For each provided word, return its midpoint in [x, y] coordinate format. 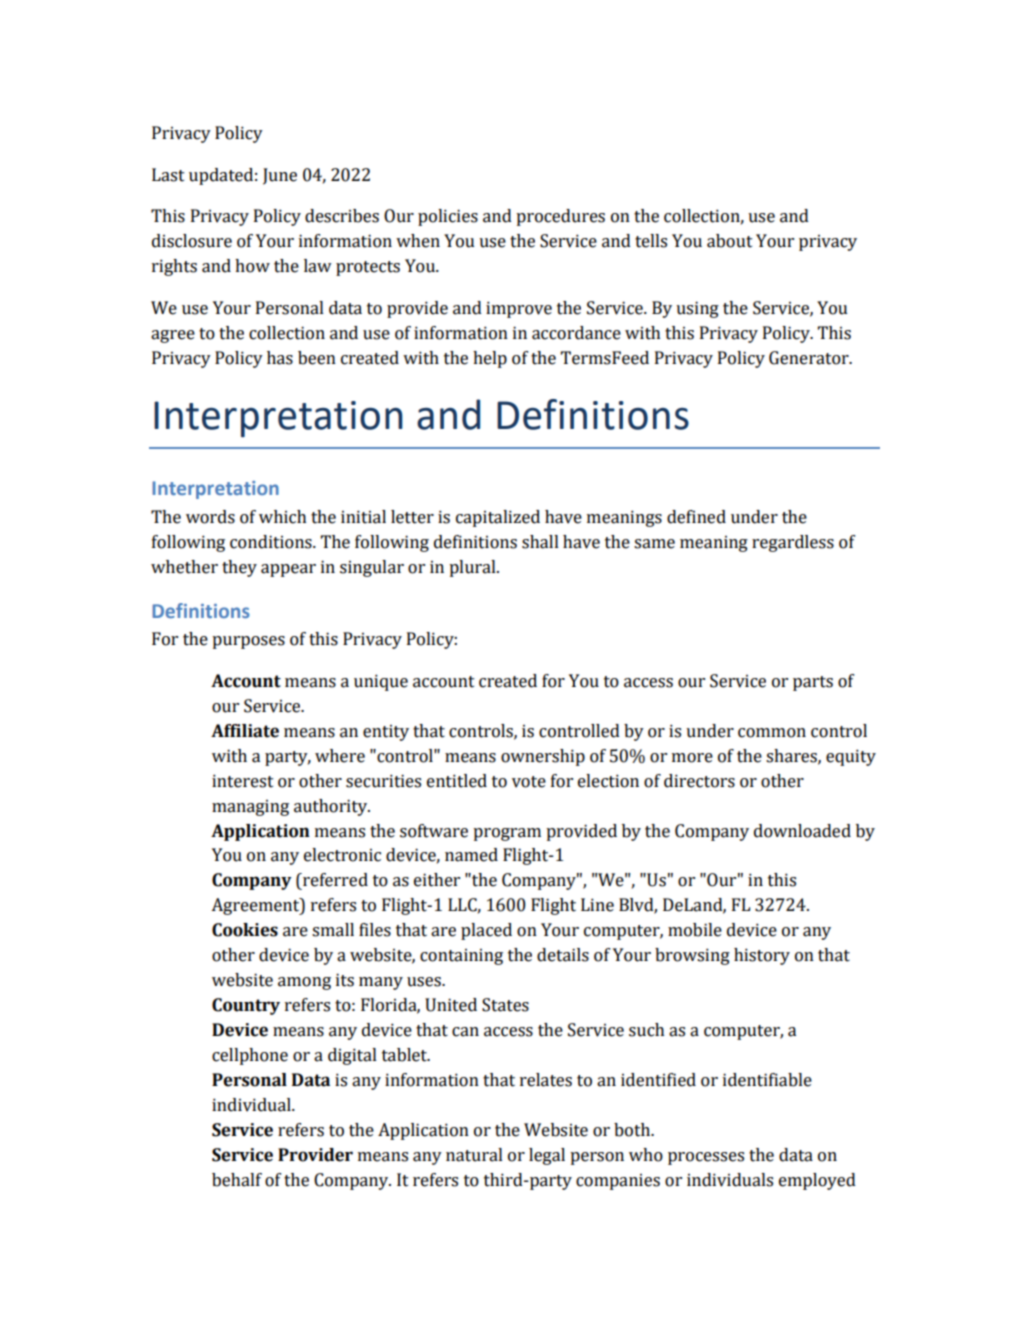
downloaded [802, 831]
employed [817, 1181]
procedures [560, 217]
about [729, 241]
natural [474, 1155]
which [282, 517]
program [507, 834]
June [280, 176]
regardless [793, 543]
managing [250, 808]
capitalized [498, 518]
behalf [237, 1180]
